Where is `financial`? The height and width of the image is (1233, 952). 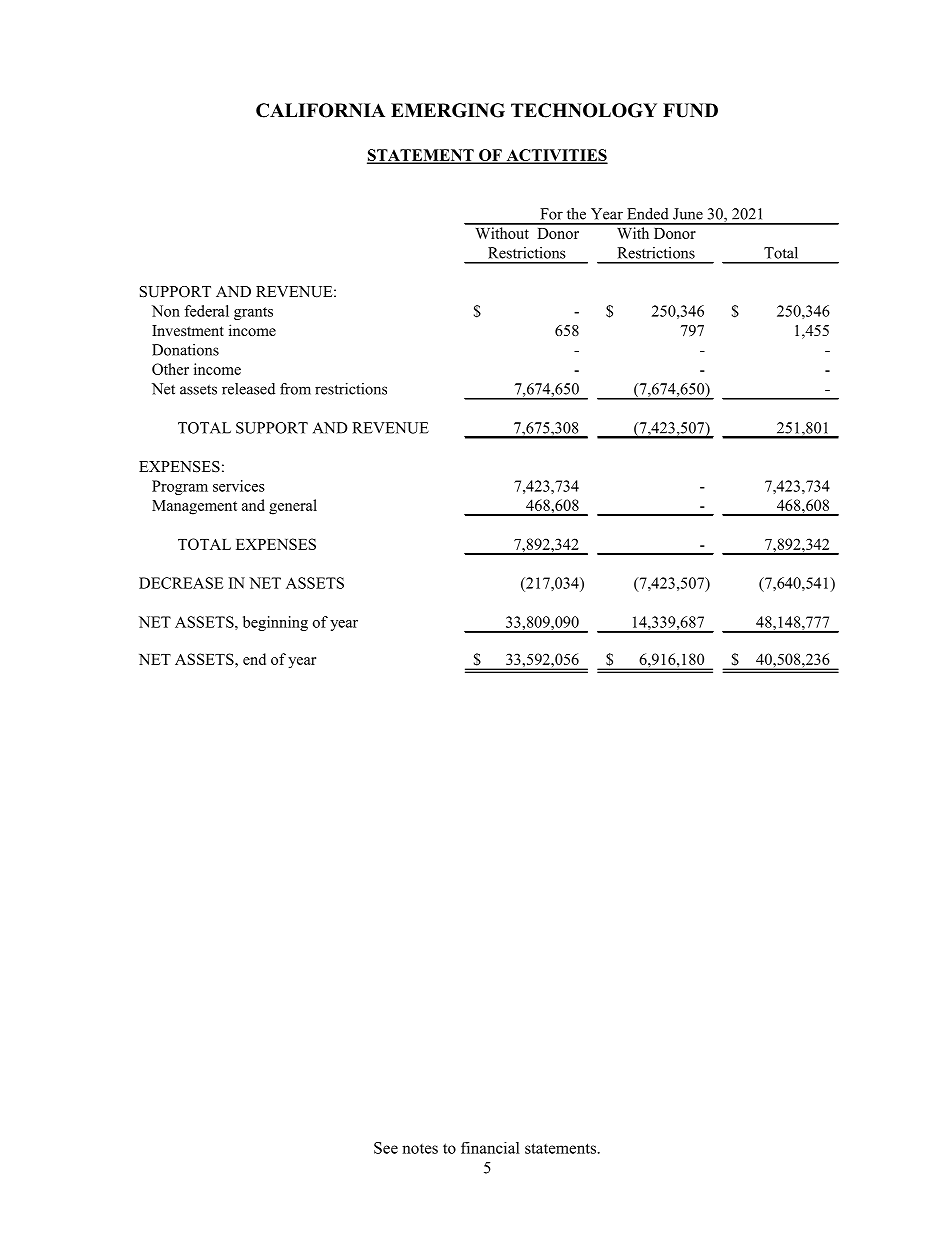
financial is located at coordinates (490, 1148).
